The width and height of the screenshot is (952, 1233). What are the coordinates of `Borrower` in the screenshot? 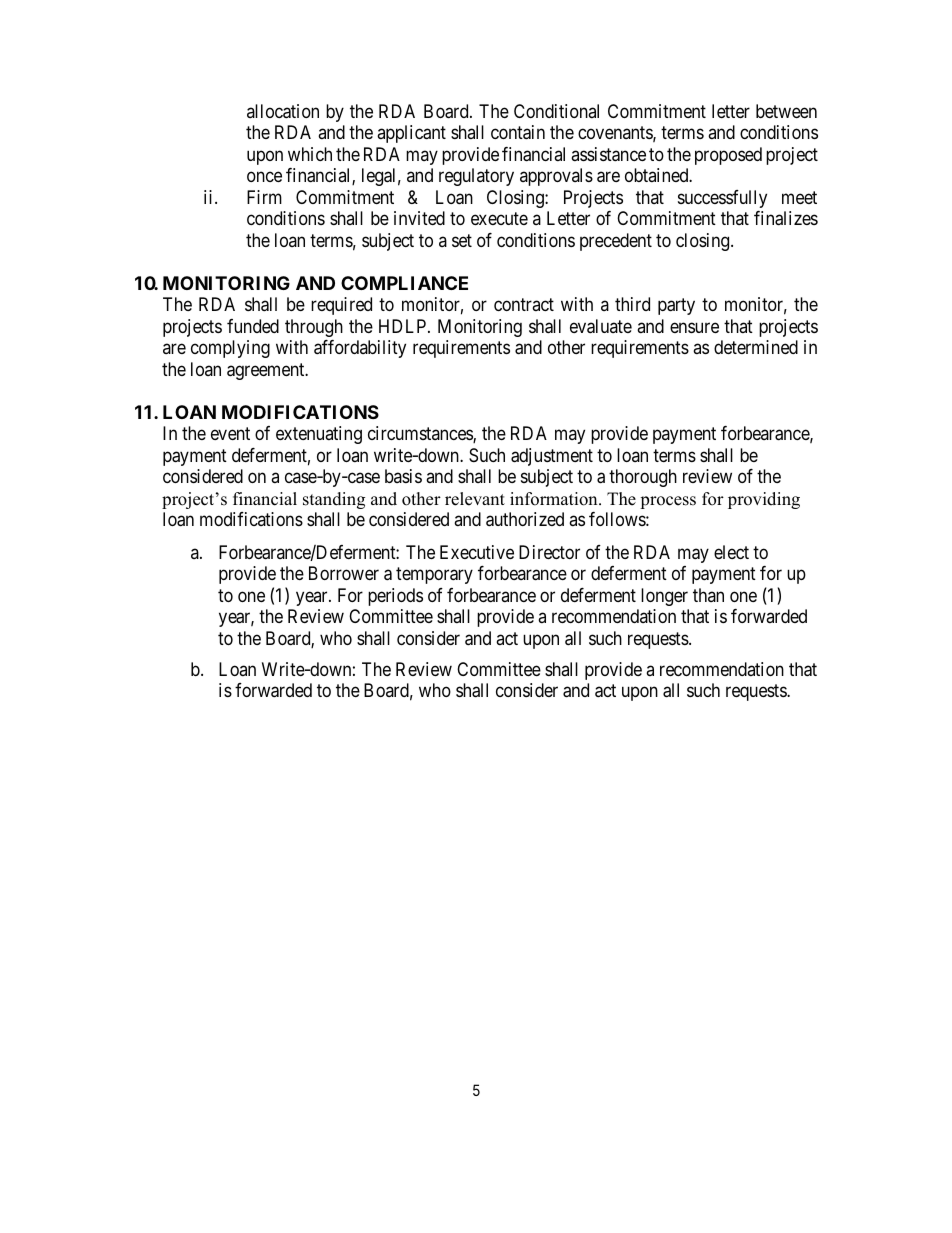 It's located at (344, 573).
